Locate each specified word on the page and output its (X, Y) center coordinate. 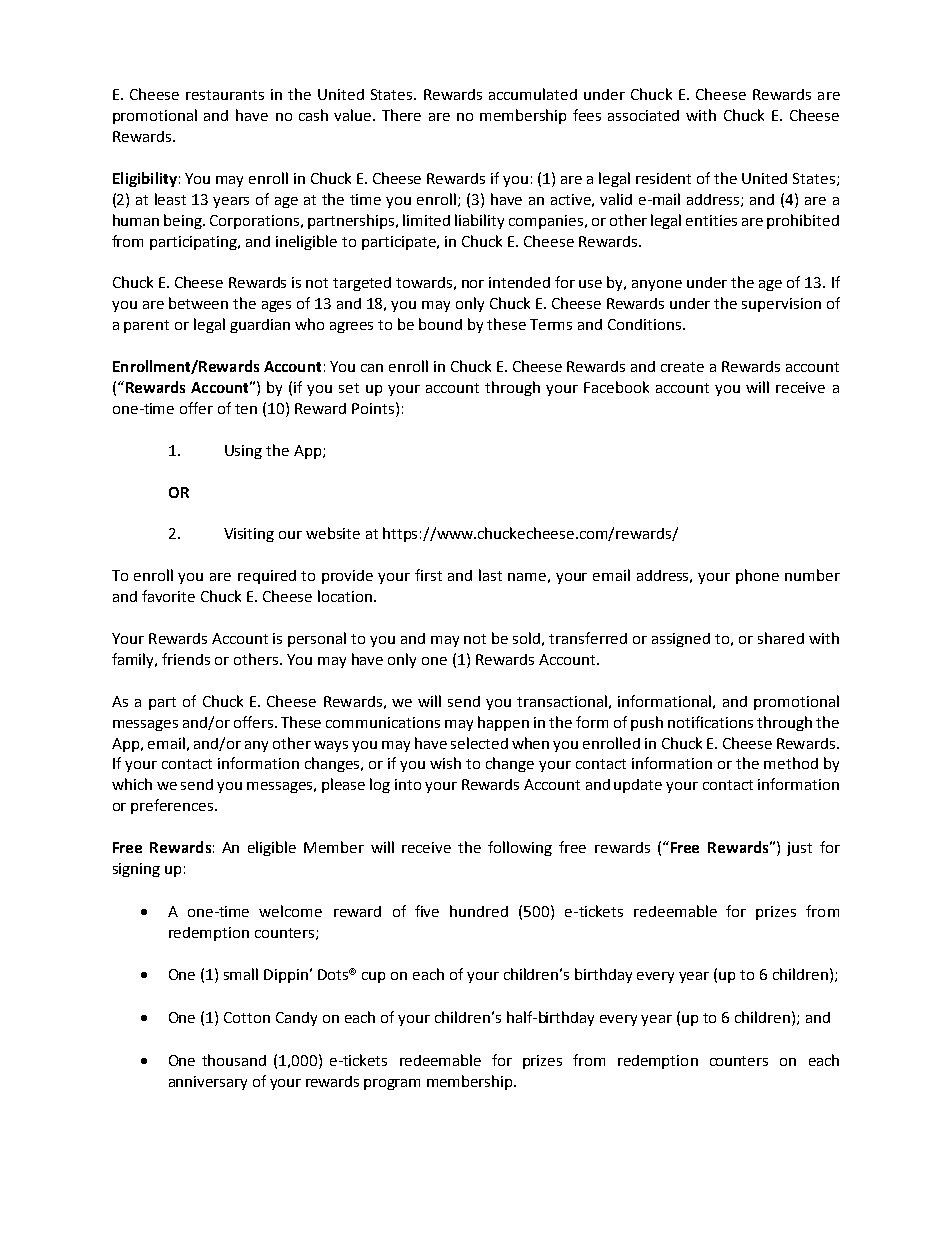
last (490, 575)
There (401, 115)
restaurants (225, 95)
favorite (168, 596)
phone (757, 576)
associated (643, 115)
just (799, 849)
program (392, 1084)
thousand (234, 1060)
